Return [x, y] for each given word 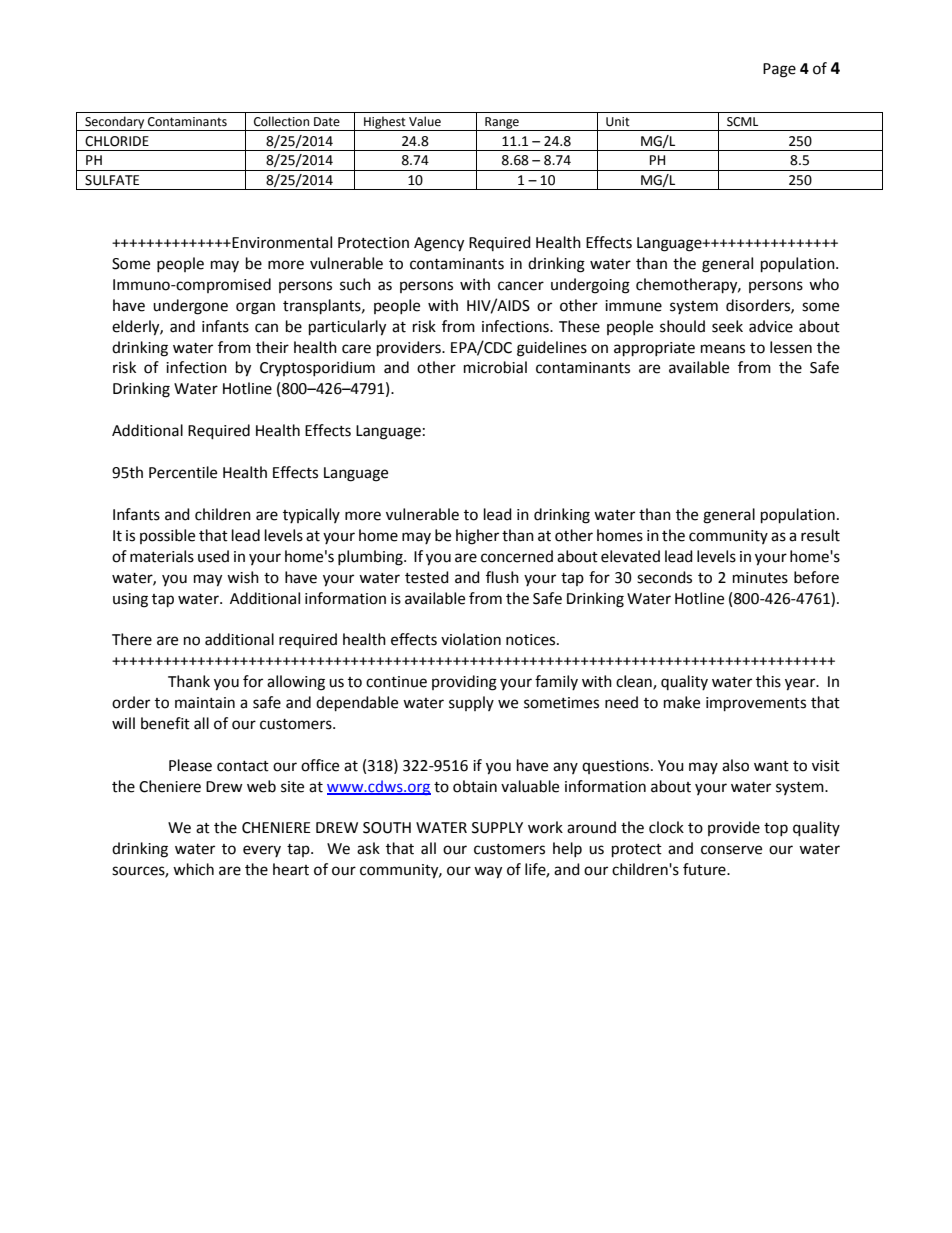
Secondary [115, 123]
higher [477, 537]
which [193, 869]
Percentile [183, 472]
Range [502, 124]
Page [779, 70]
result [820, 535]
